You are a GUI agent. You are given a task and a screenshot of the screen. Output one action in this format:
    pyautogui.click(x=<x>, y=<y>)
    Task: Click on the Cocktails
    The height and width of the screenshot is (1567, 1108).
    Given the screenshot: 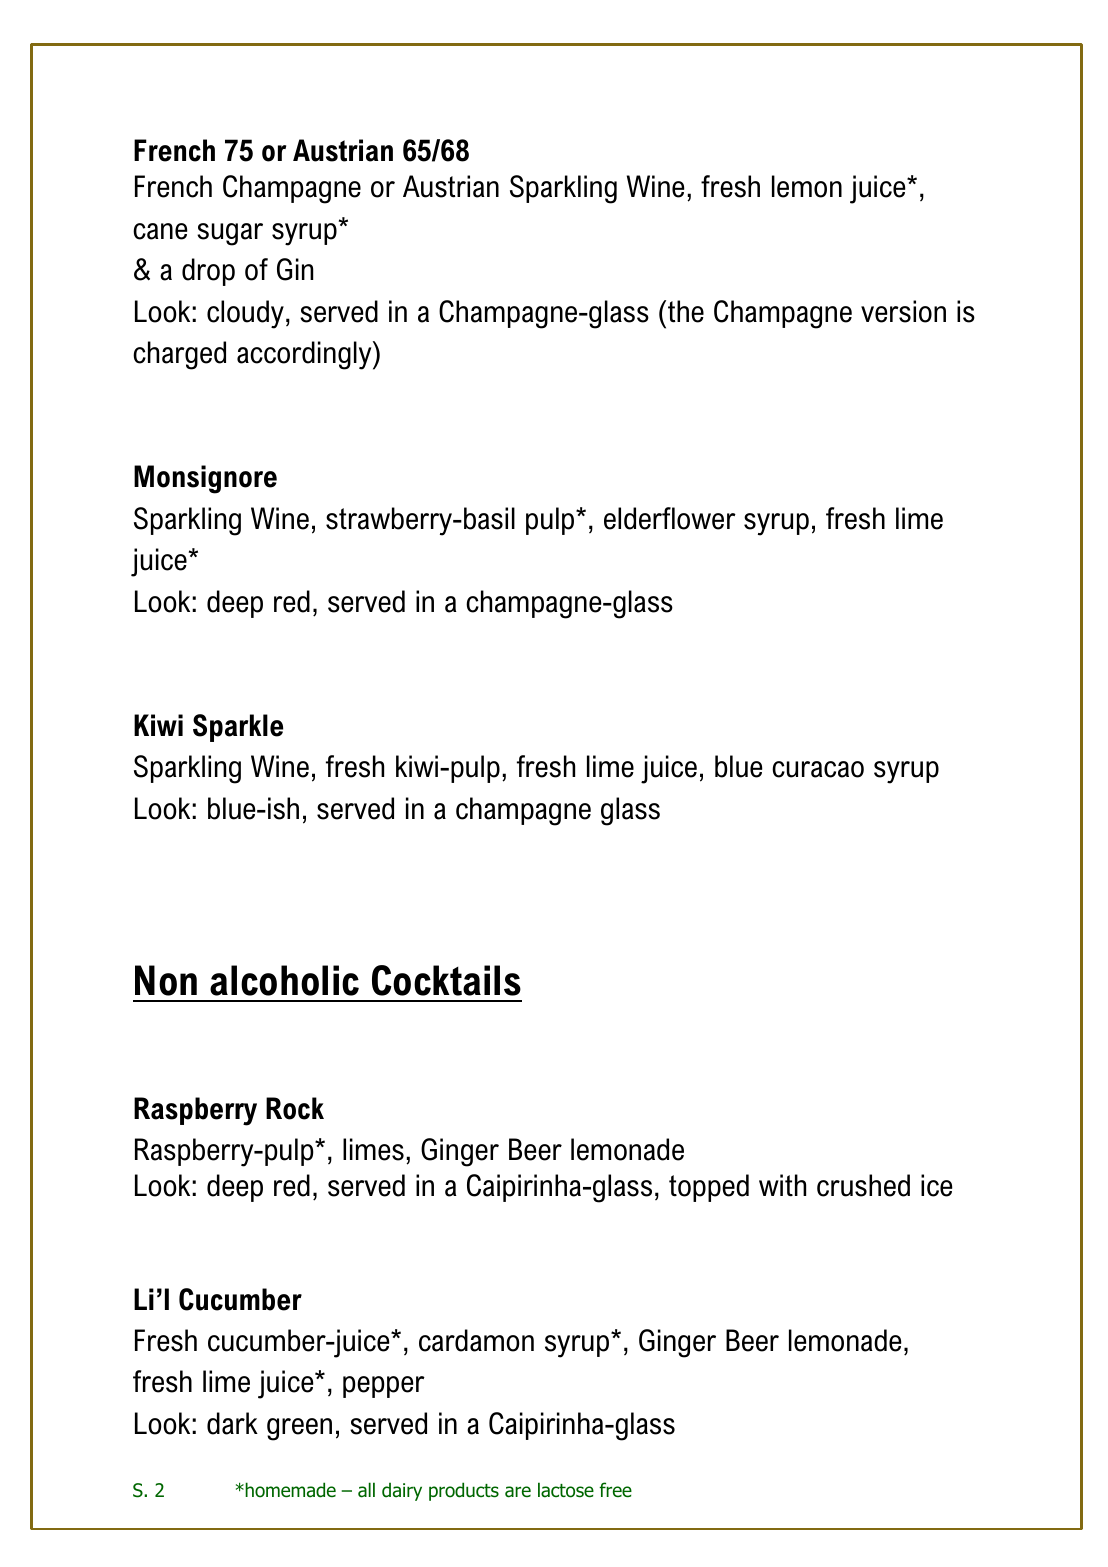 What is the action you would take?
    pyautogui.click(x=446, y=980)
